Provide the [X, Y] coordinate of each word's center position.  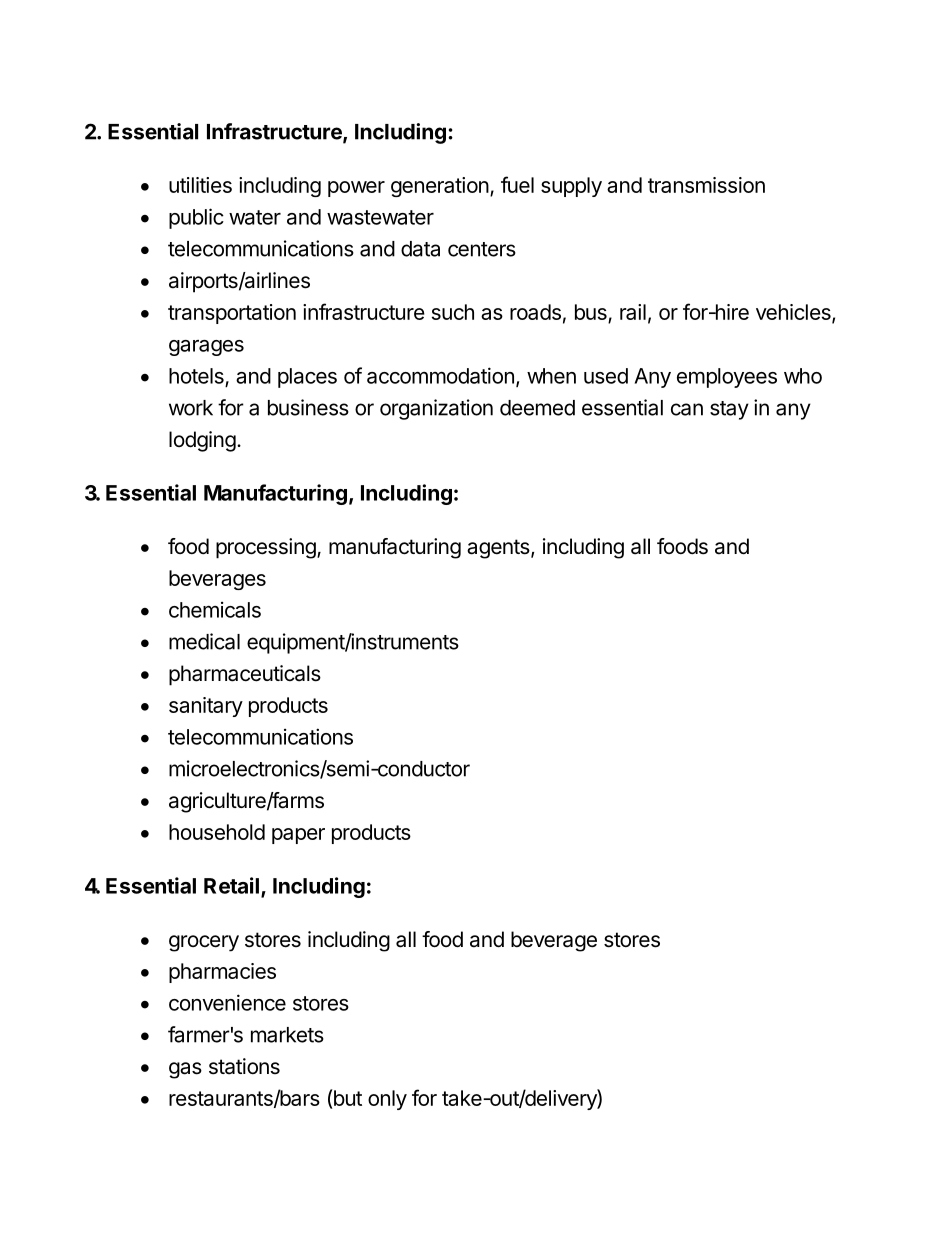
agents [499, 549]
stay [729, 410]
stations [244, 1066]
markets [287, 1035]
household [217, 832]
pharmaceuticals [245, 675]
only [387, 1100]
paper [298, 836]
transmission [706, 185]
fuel [517, 184]
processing [267, 548]
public [196, 218]
